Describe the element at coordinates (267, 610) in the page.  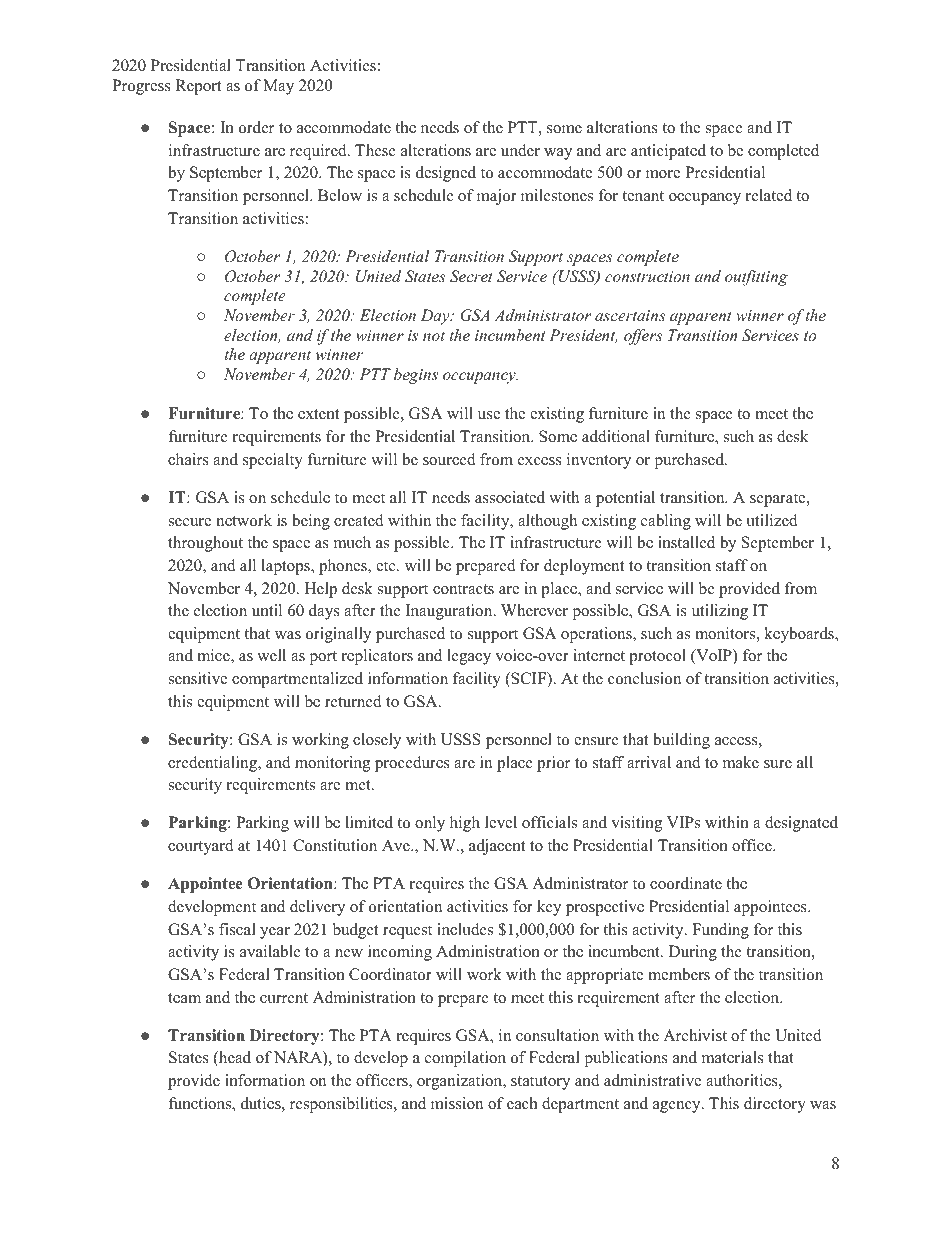
I see `until` at that location.
